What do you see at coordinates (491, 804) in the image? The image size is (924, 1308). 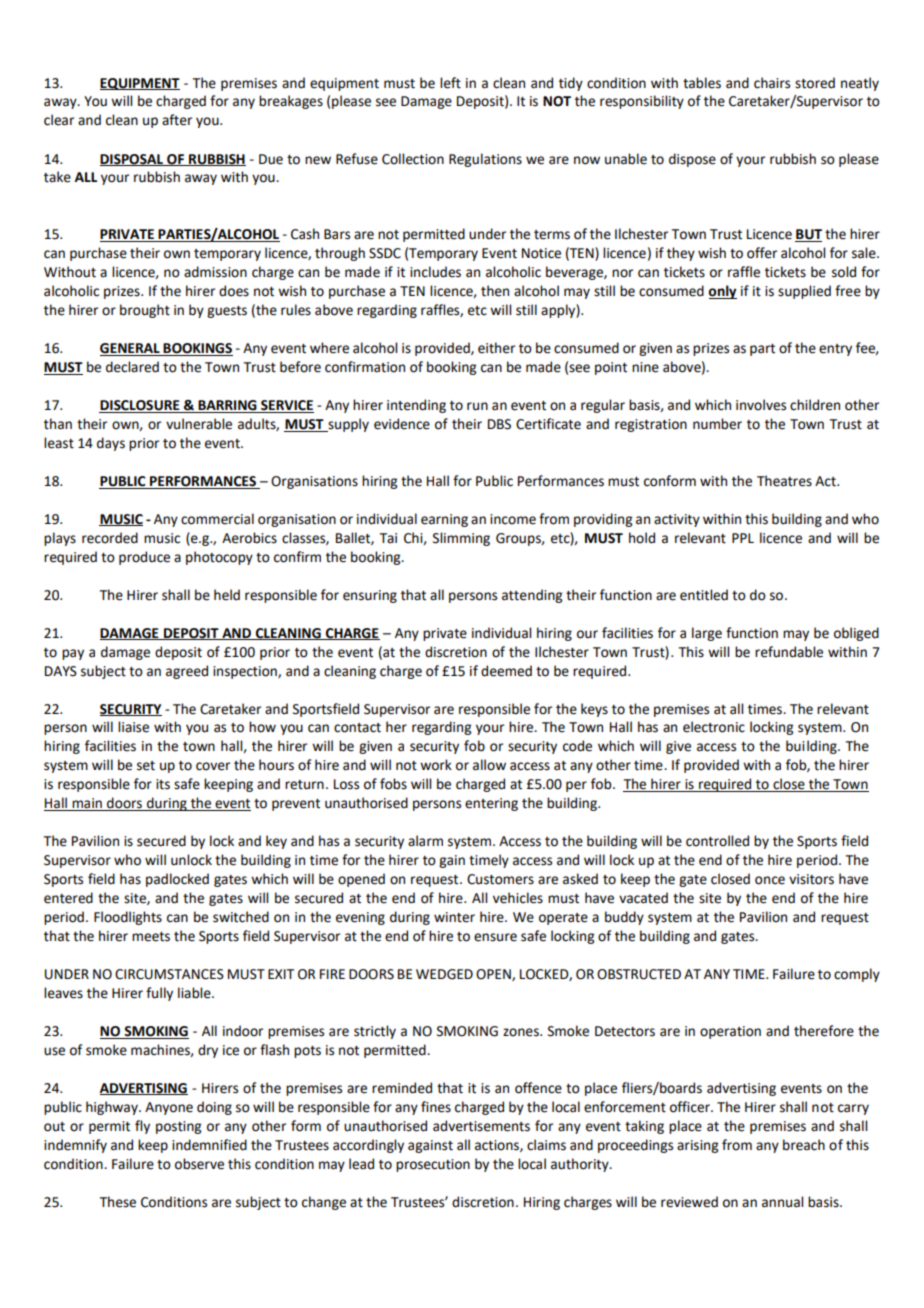 I see `entering` at bounding box center [491, 804].
